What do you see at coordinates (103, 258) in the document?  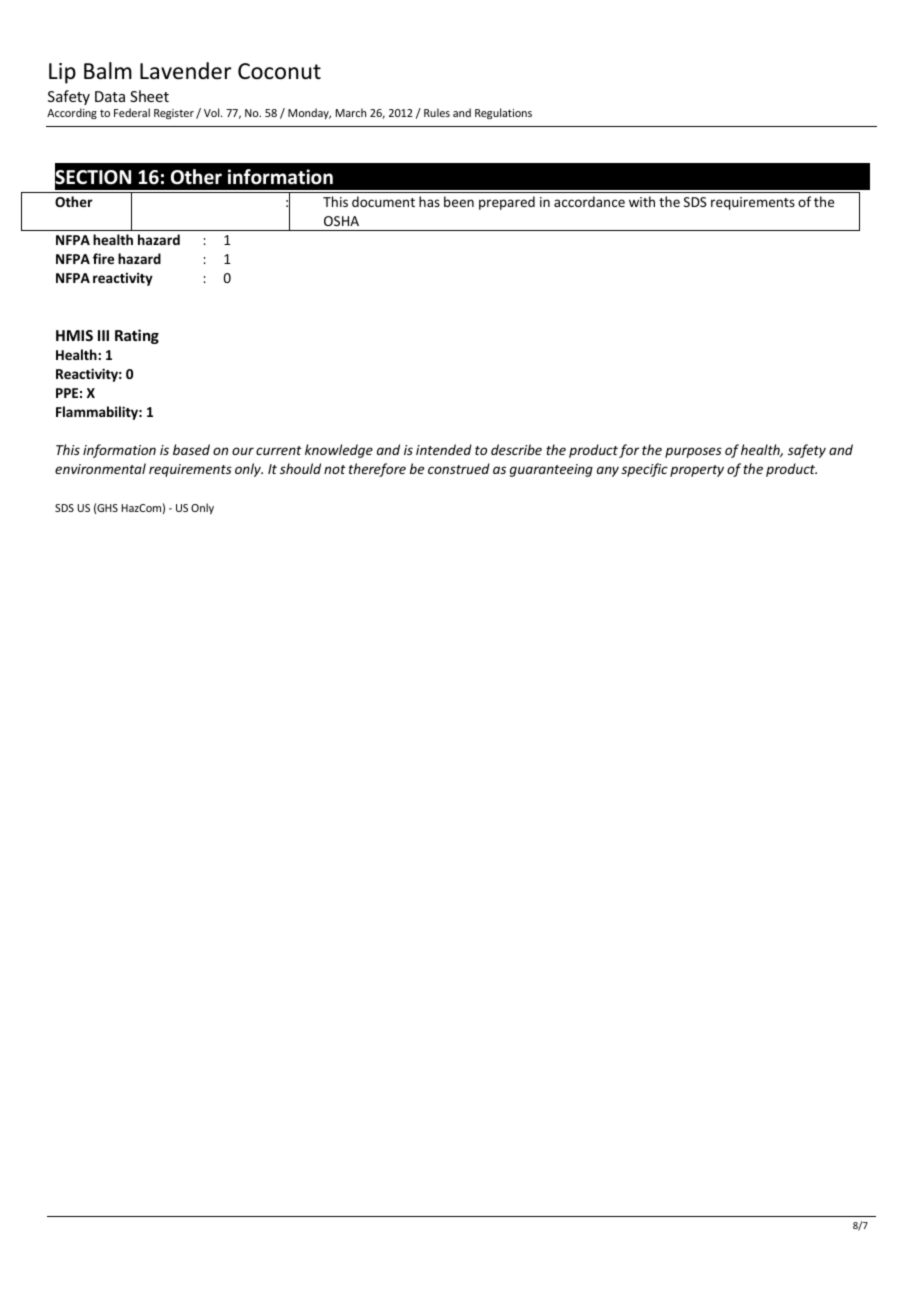 I see `fire` at bounding box center [103, 258].
